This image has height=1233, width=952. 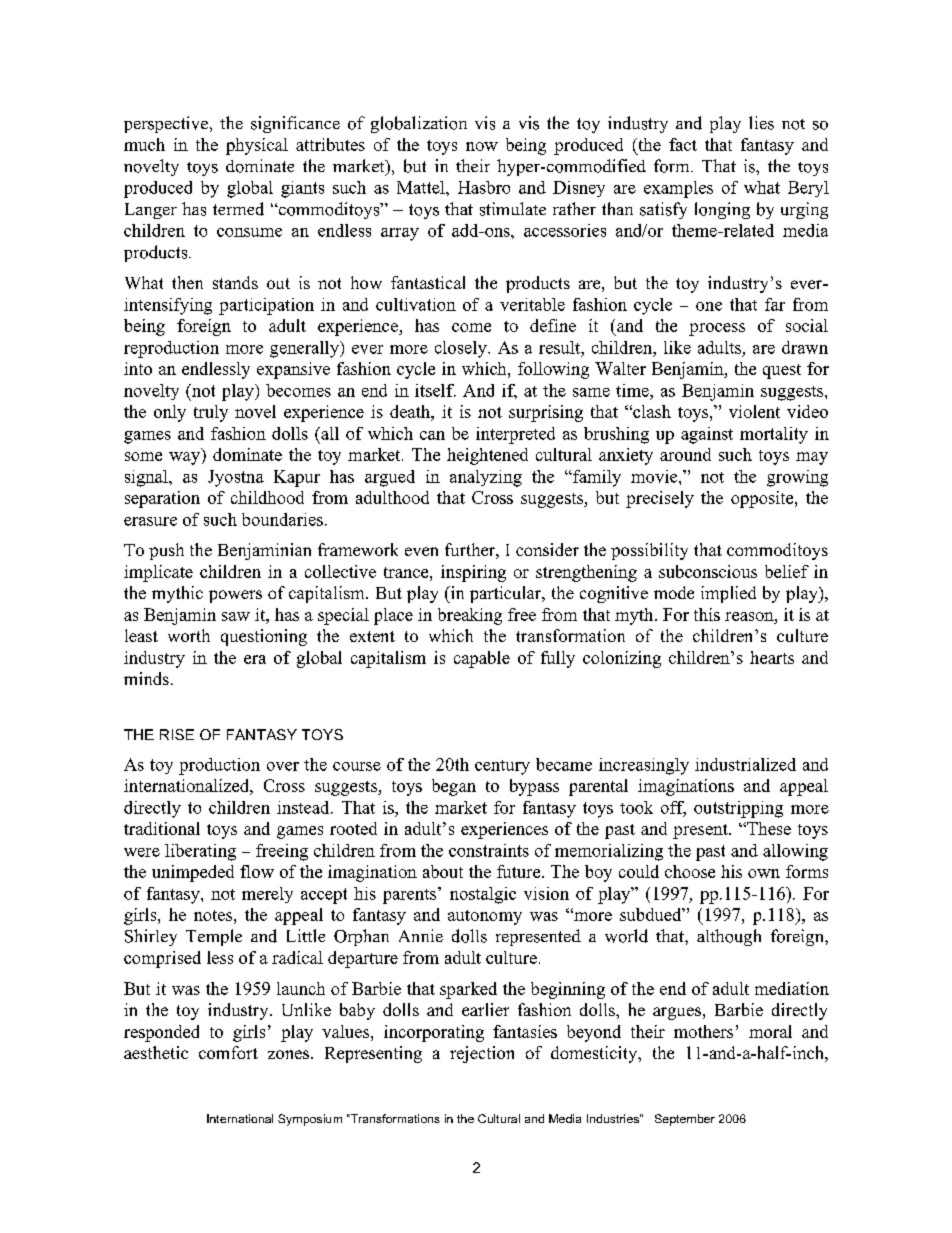 What do you see at coordinates (482, 146) in the image?
I see `now` at bounding box center [482, 146].
